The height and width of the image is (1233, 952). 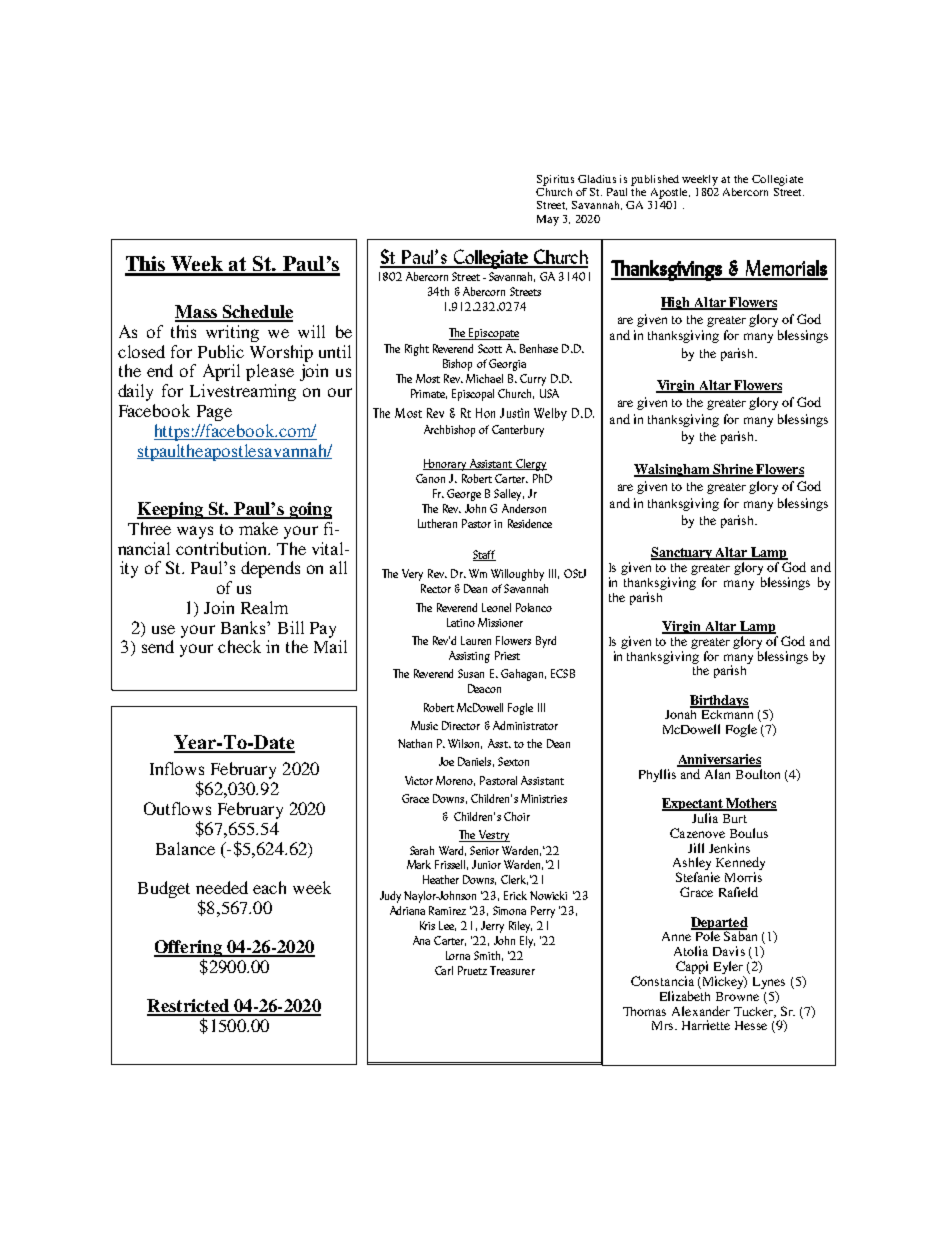 What do you see at coordinates (693, 804) in the image?
I see `Expectant` at bounding box center [693, 804].
